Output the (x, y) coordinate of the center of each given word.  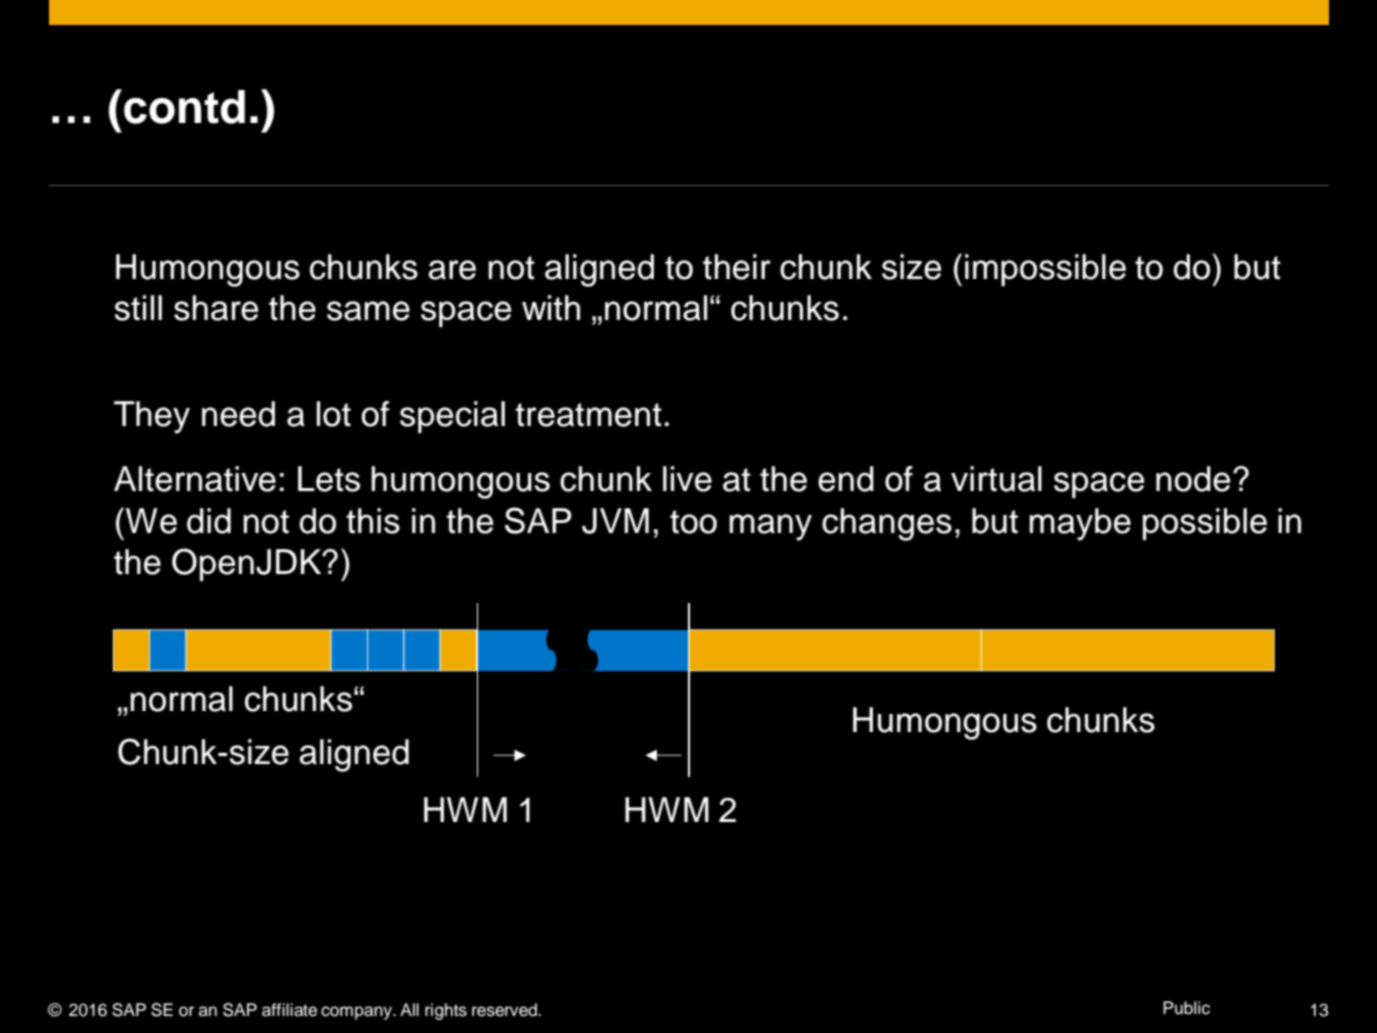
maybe (1080, 524)
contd (184, 107)
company (357, 1013)
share (216, 308)
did (209, 521)
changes (887, 524)
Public (1186, 1008)
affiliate (289, 1010)
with (551, 308)
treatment (588, 415)
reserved (505, 1010)
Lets (329, 479)
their (737, 267)
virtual (996, 479)
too (693, 522)
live (687, 479)
